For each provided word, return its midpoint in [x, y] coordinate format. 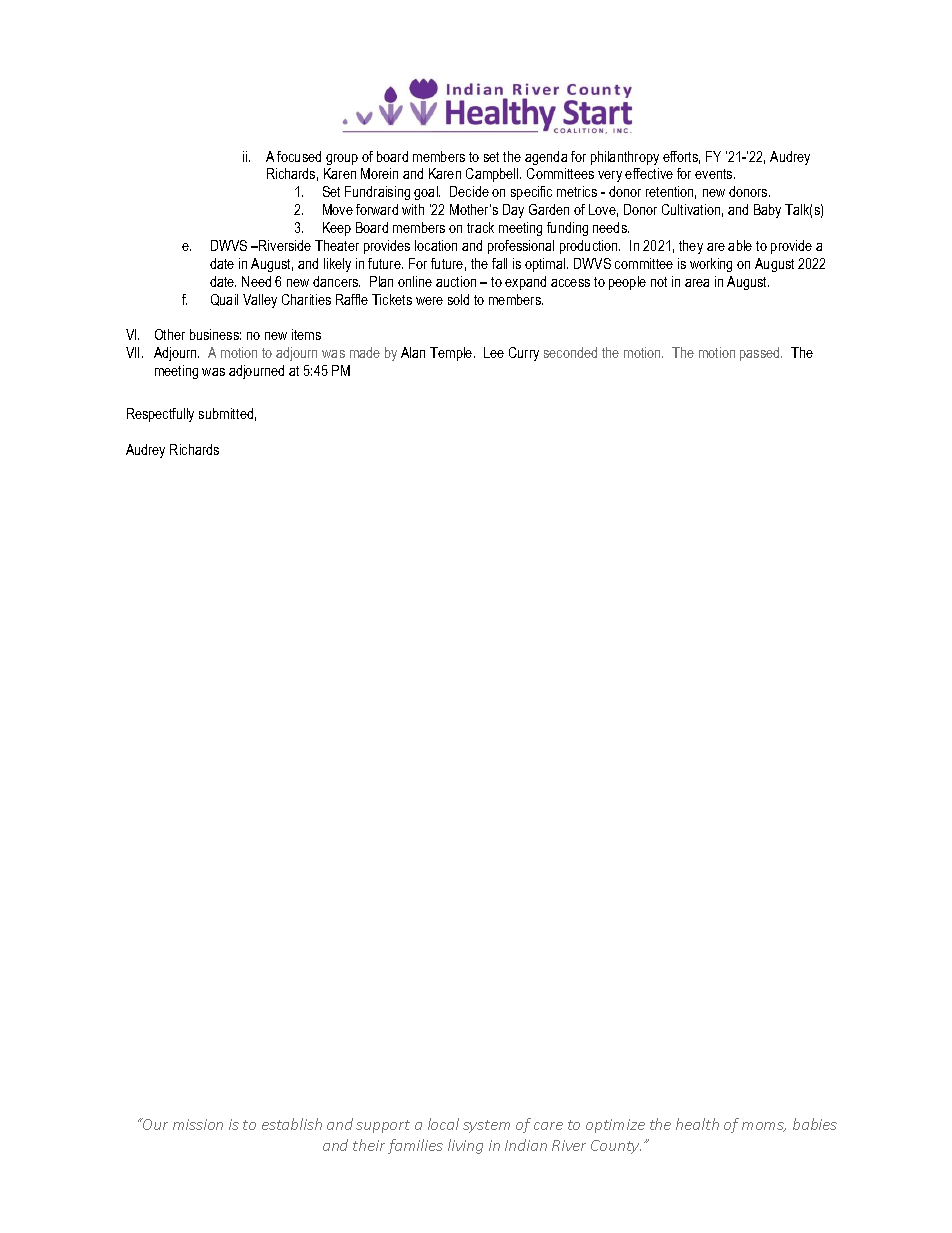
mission [198, 1124]
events [715, 174]
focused [299, 156]
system [486, 1126]
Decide [469, 191]
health [697, 1124]
